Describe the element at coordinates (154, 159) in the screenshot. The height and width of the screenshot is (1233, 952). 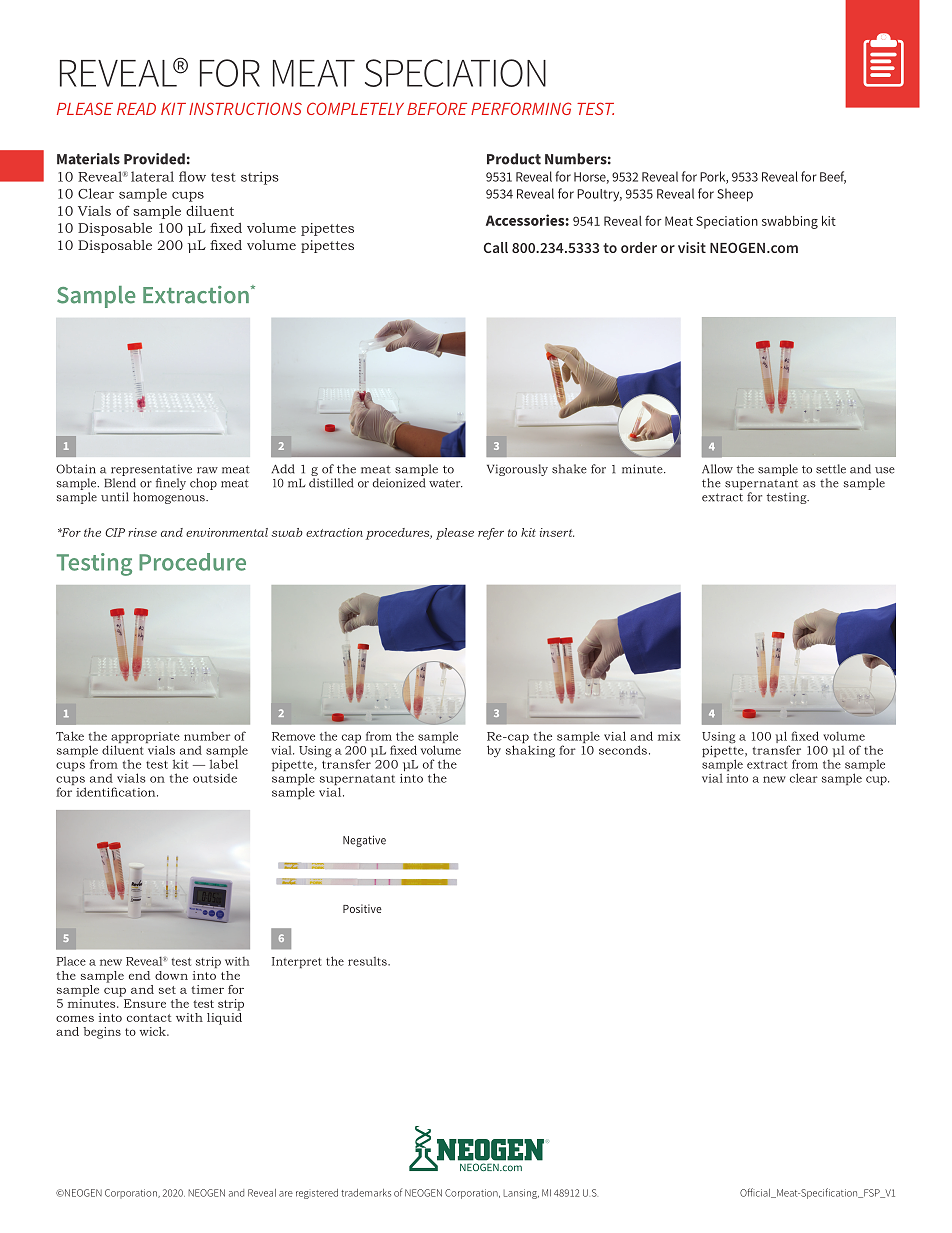
I see `Provided` at that location.
